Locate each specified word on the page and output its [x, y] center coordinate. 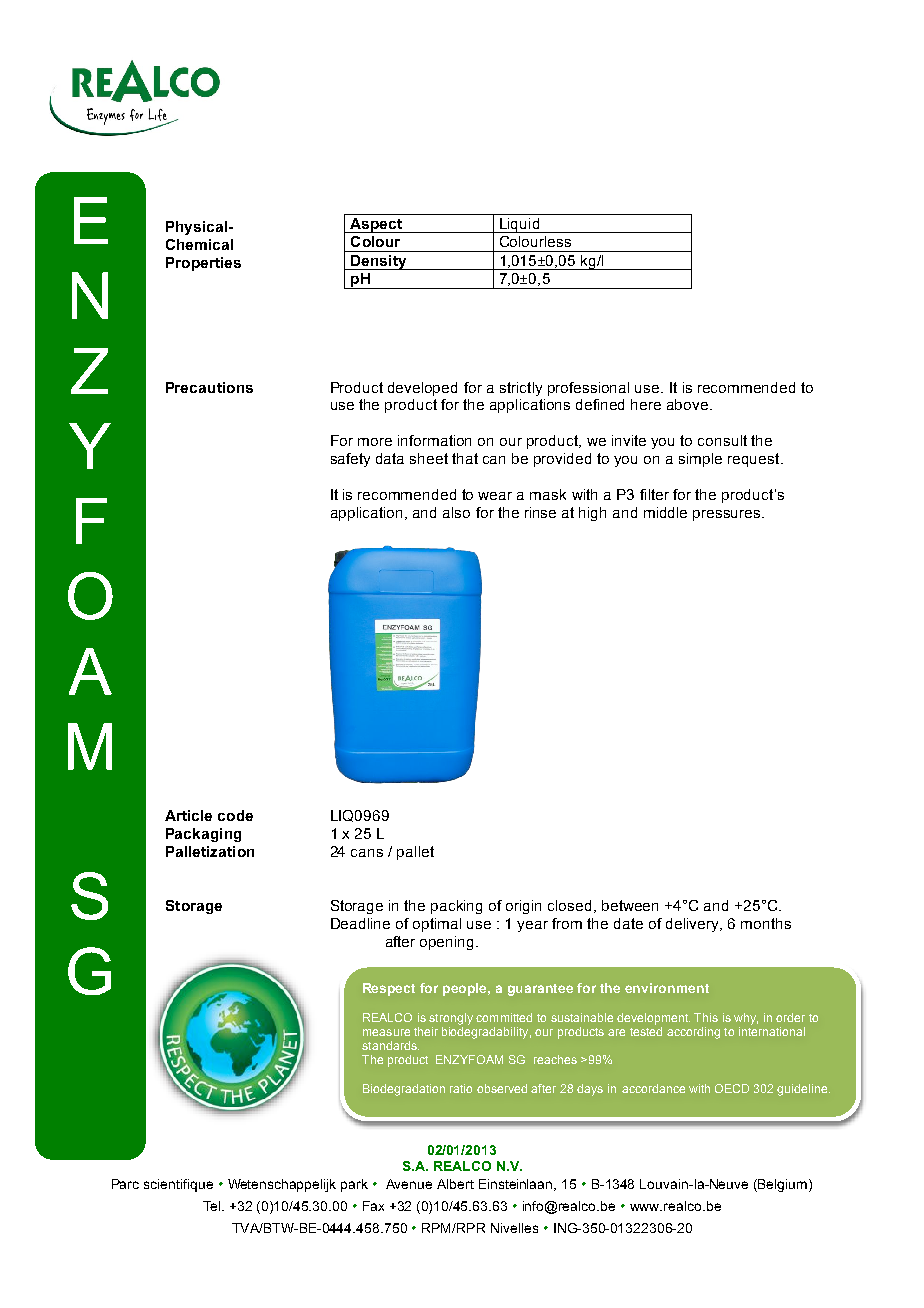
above [689, 404]
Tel [213, 1206]
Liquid [519, 225]
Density [379, 262]
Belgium [784, 1185]
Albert [455, 1184]
